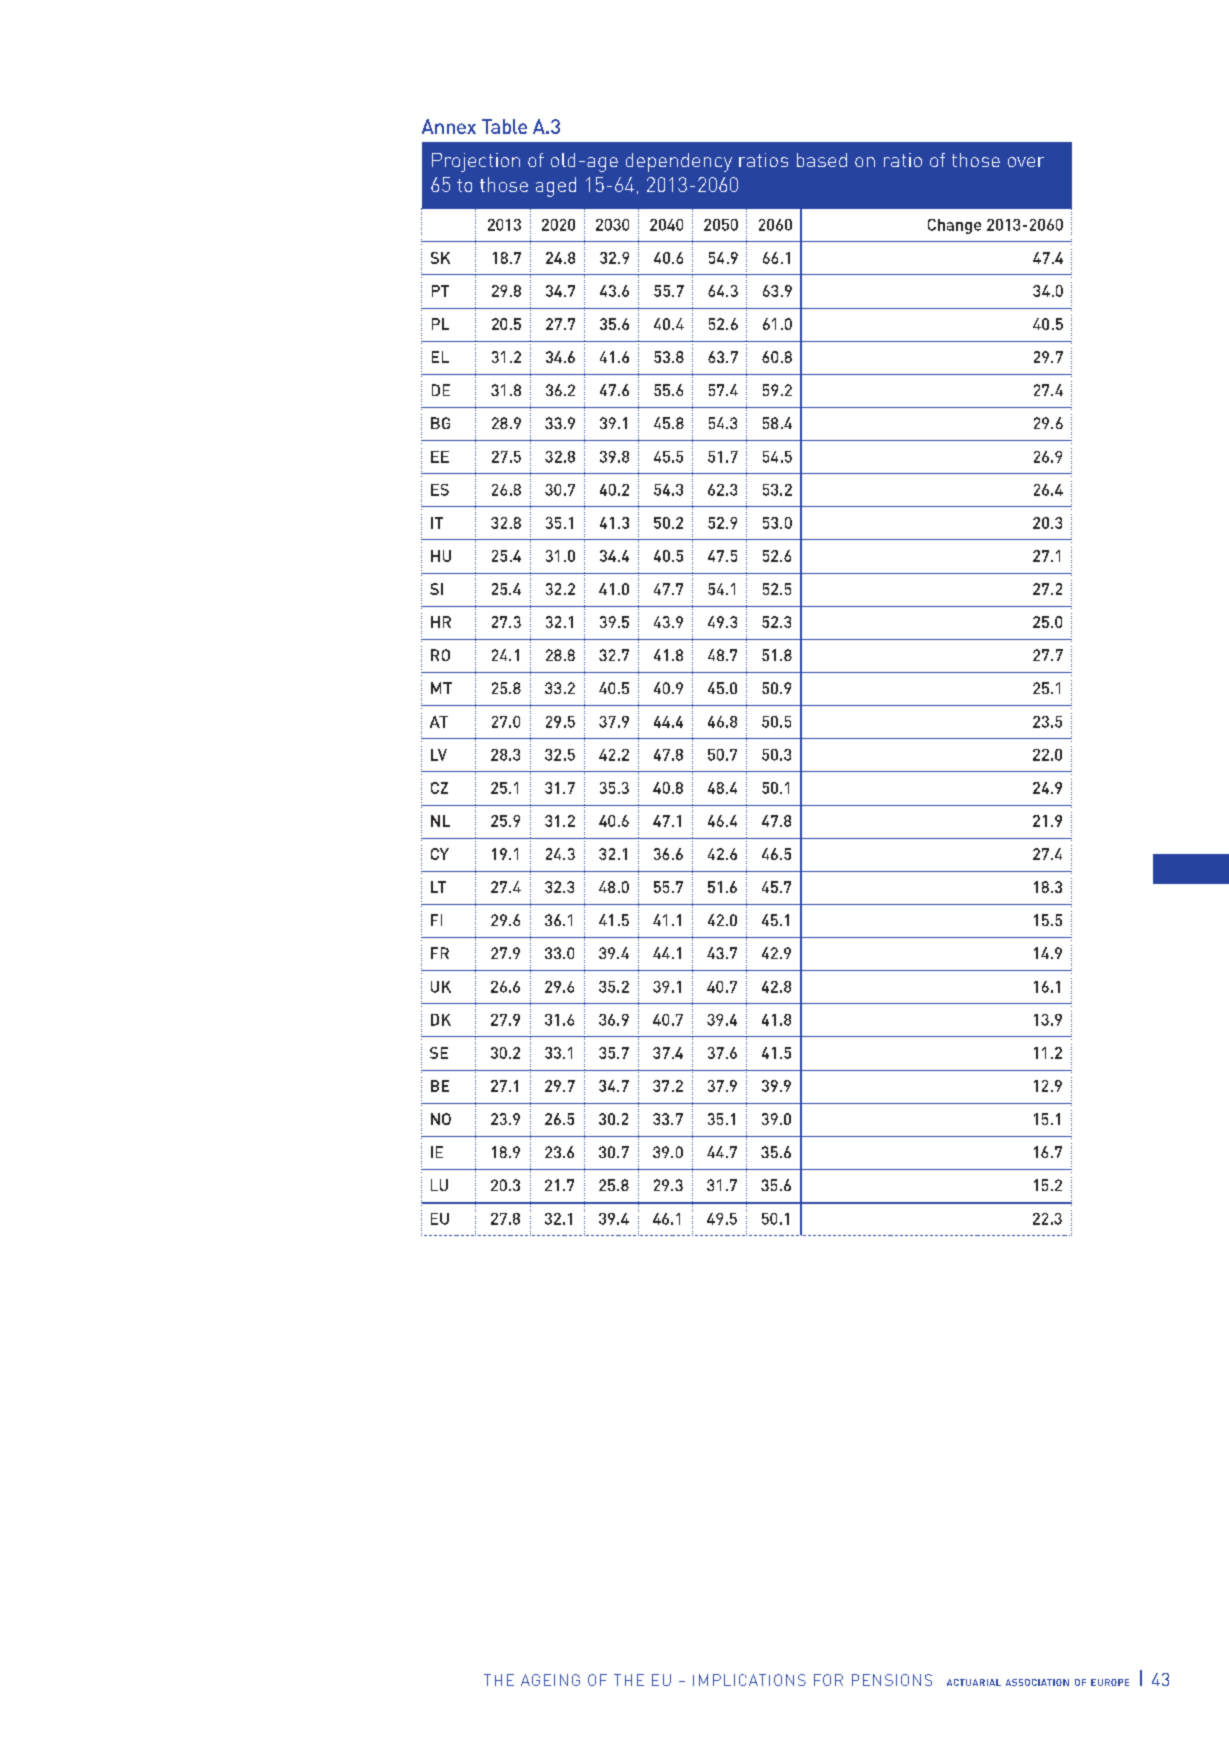 This image has height=1738, width=1229. Describe the element at coordinates (1026, 162) in the image. I see `over` at that location.
